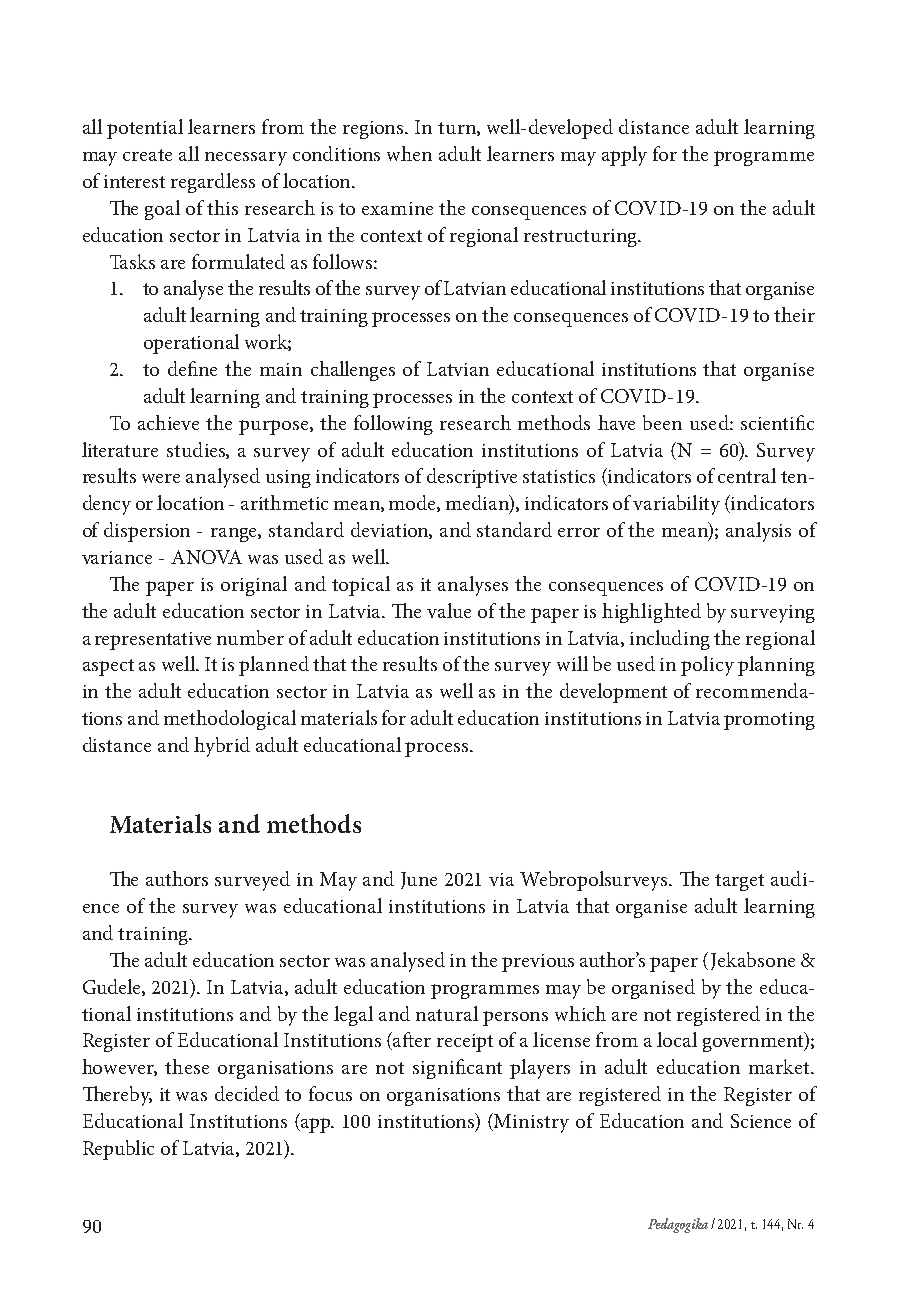 The height and width of the screenshot is (1305, 924). I want to click on decided, so click(247, 1093).
